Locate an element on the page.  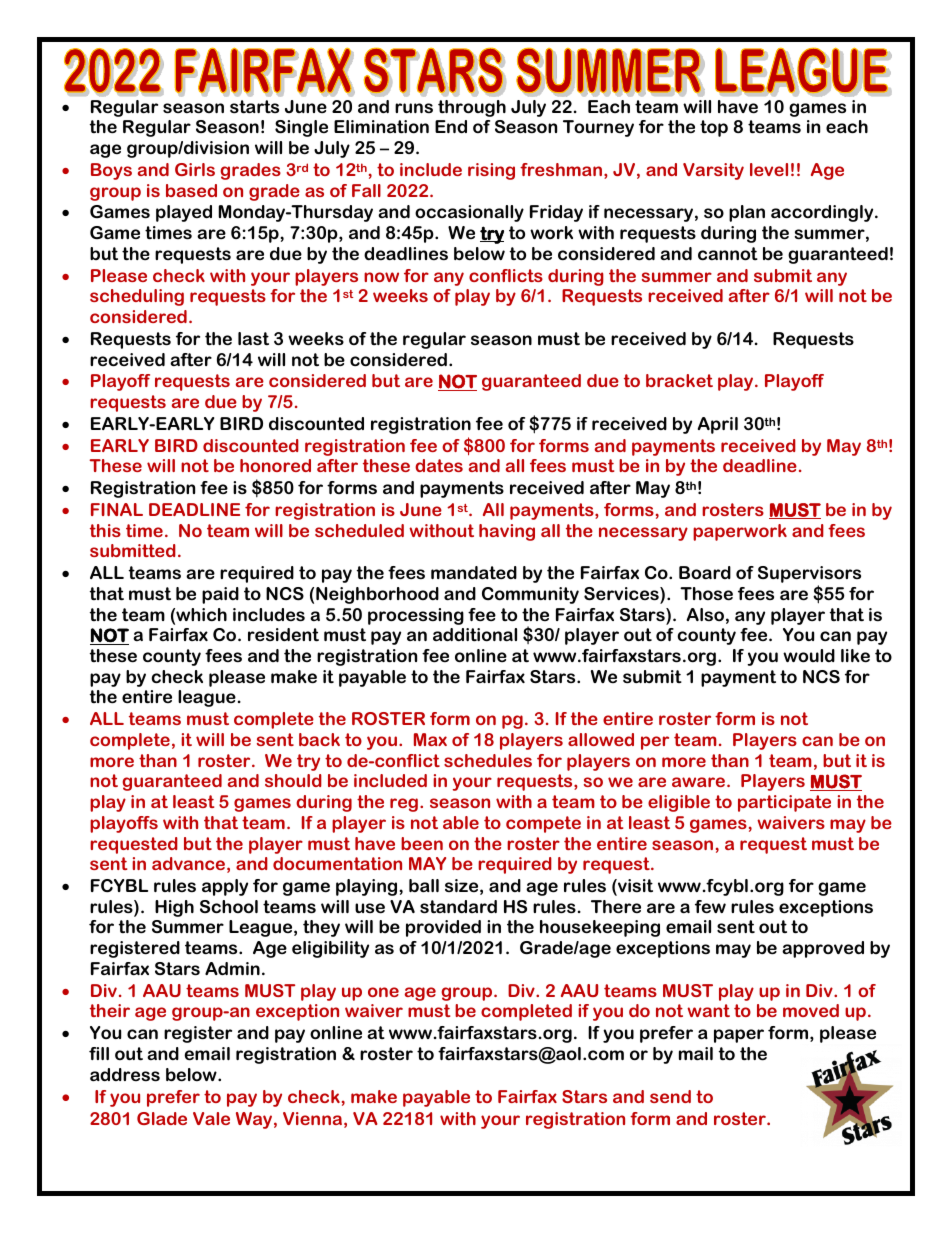
last is located at coordinates (253, 339).
